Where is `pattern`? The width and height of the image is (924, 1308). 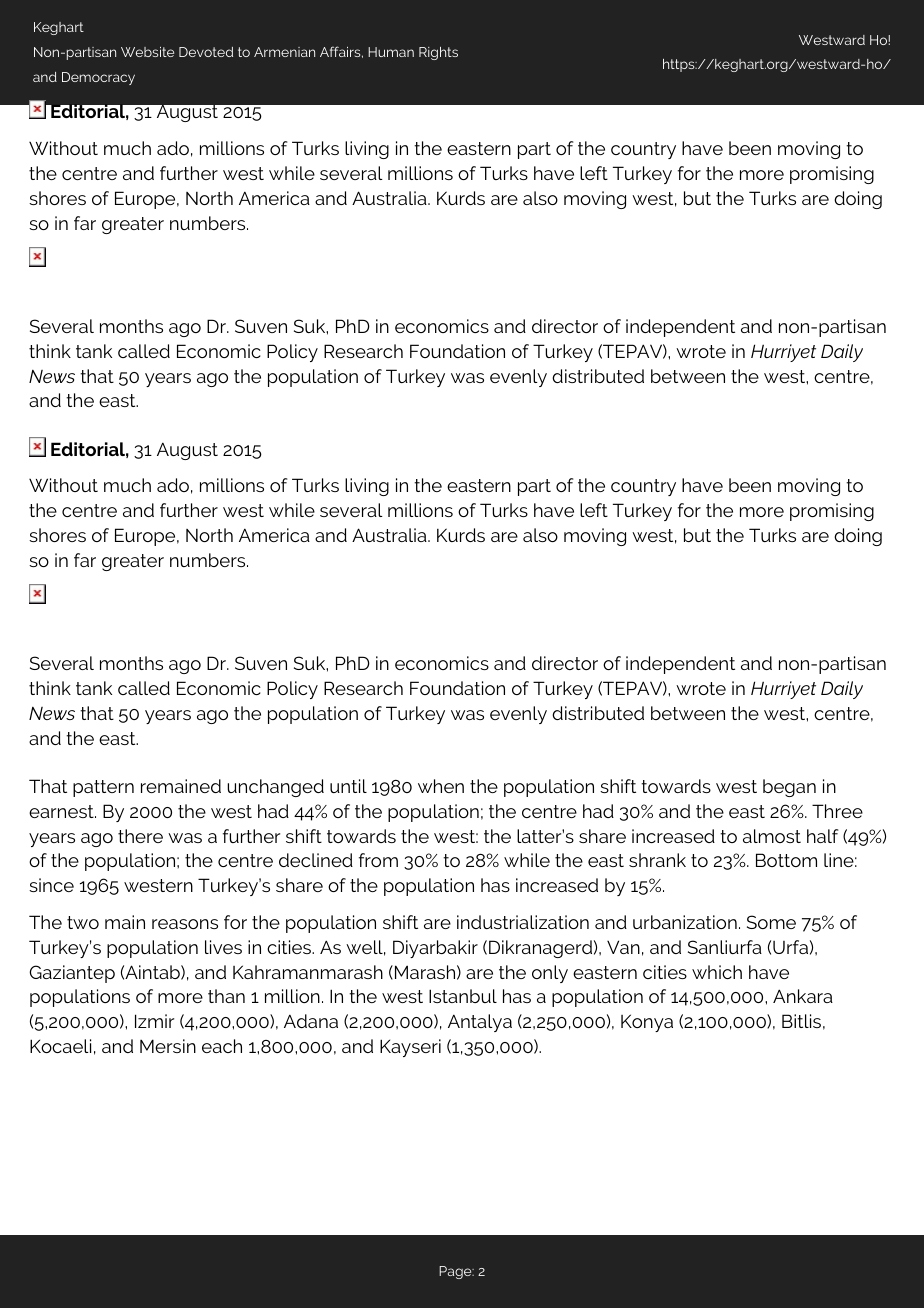
pattern is located at coordinates (103, 788).
